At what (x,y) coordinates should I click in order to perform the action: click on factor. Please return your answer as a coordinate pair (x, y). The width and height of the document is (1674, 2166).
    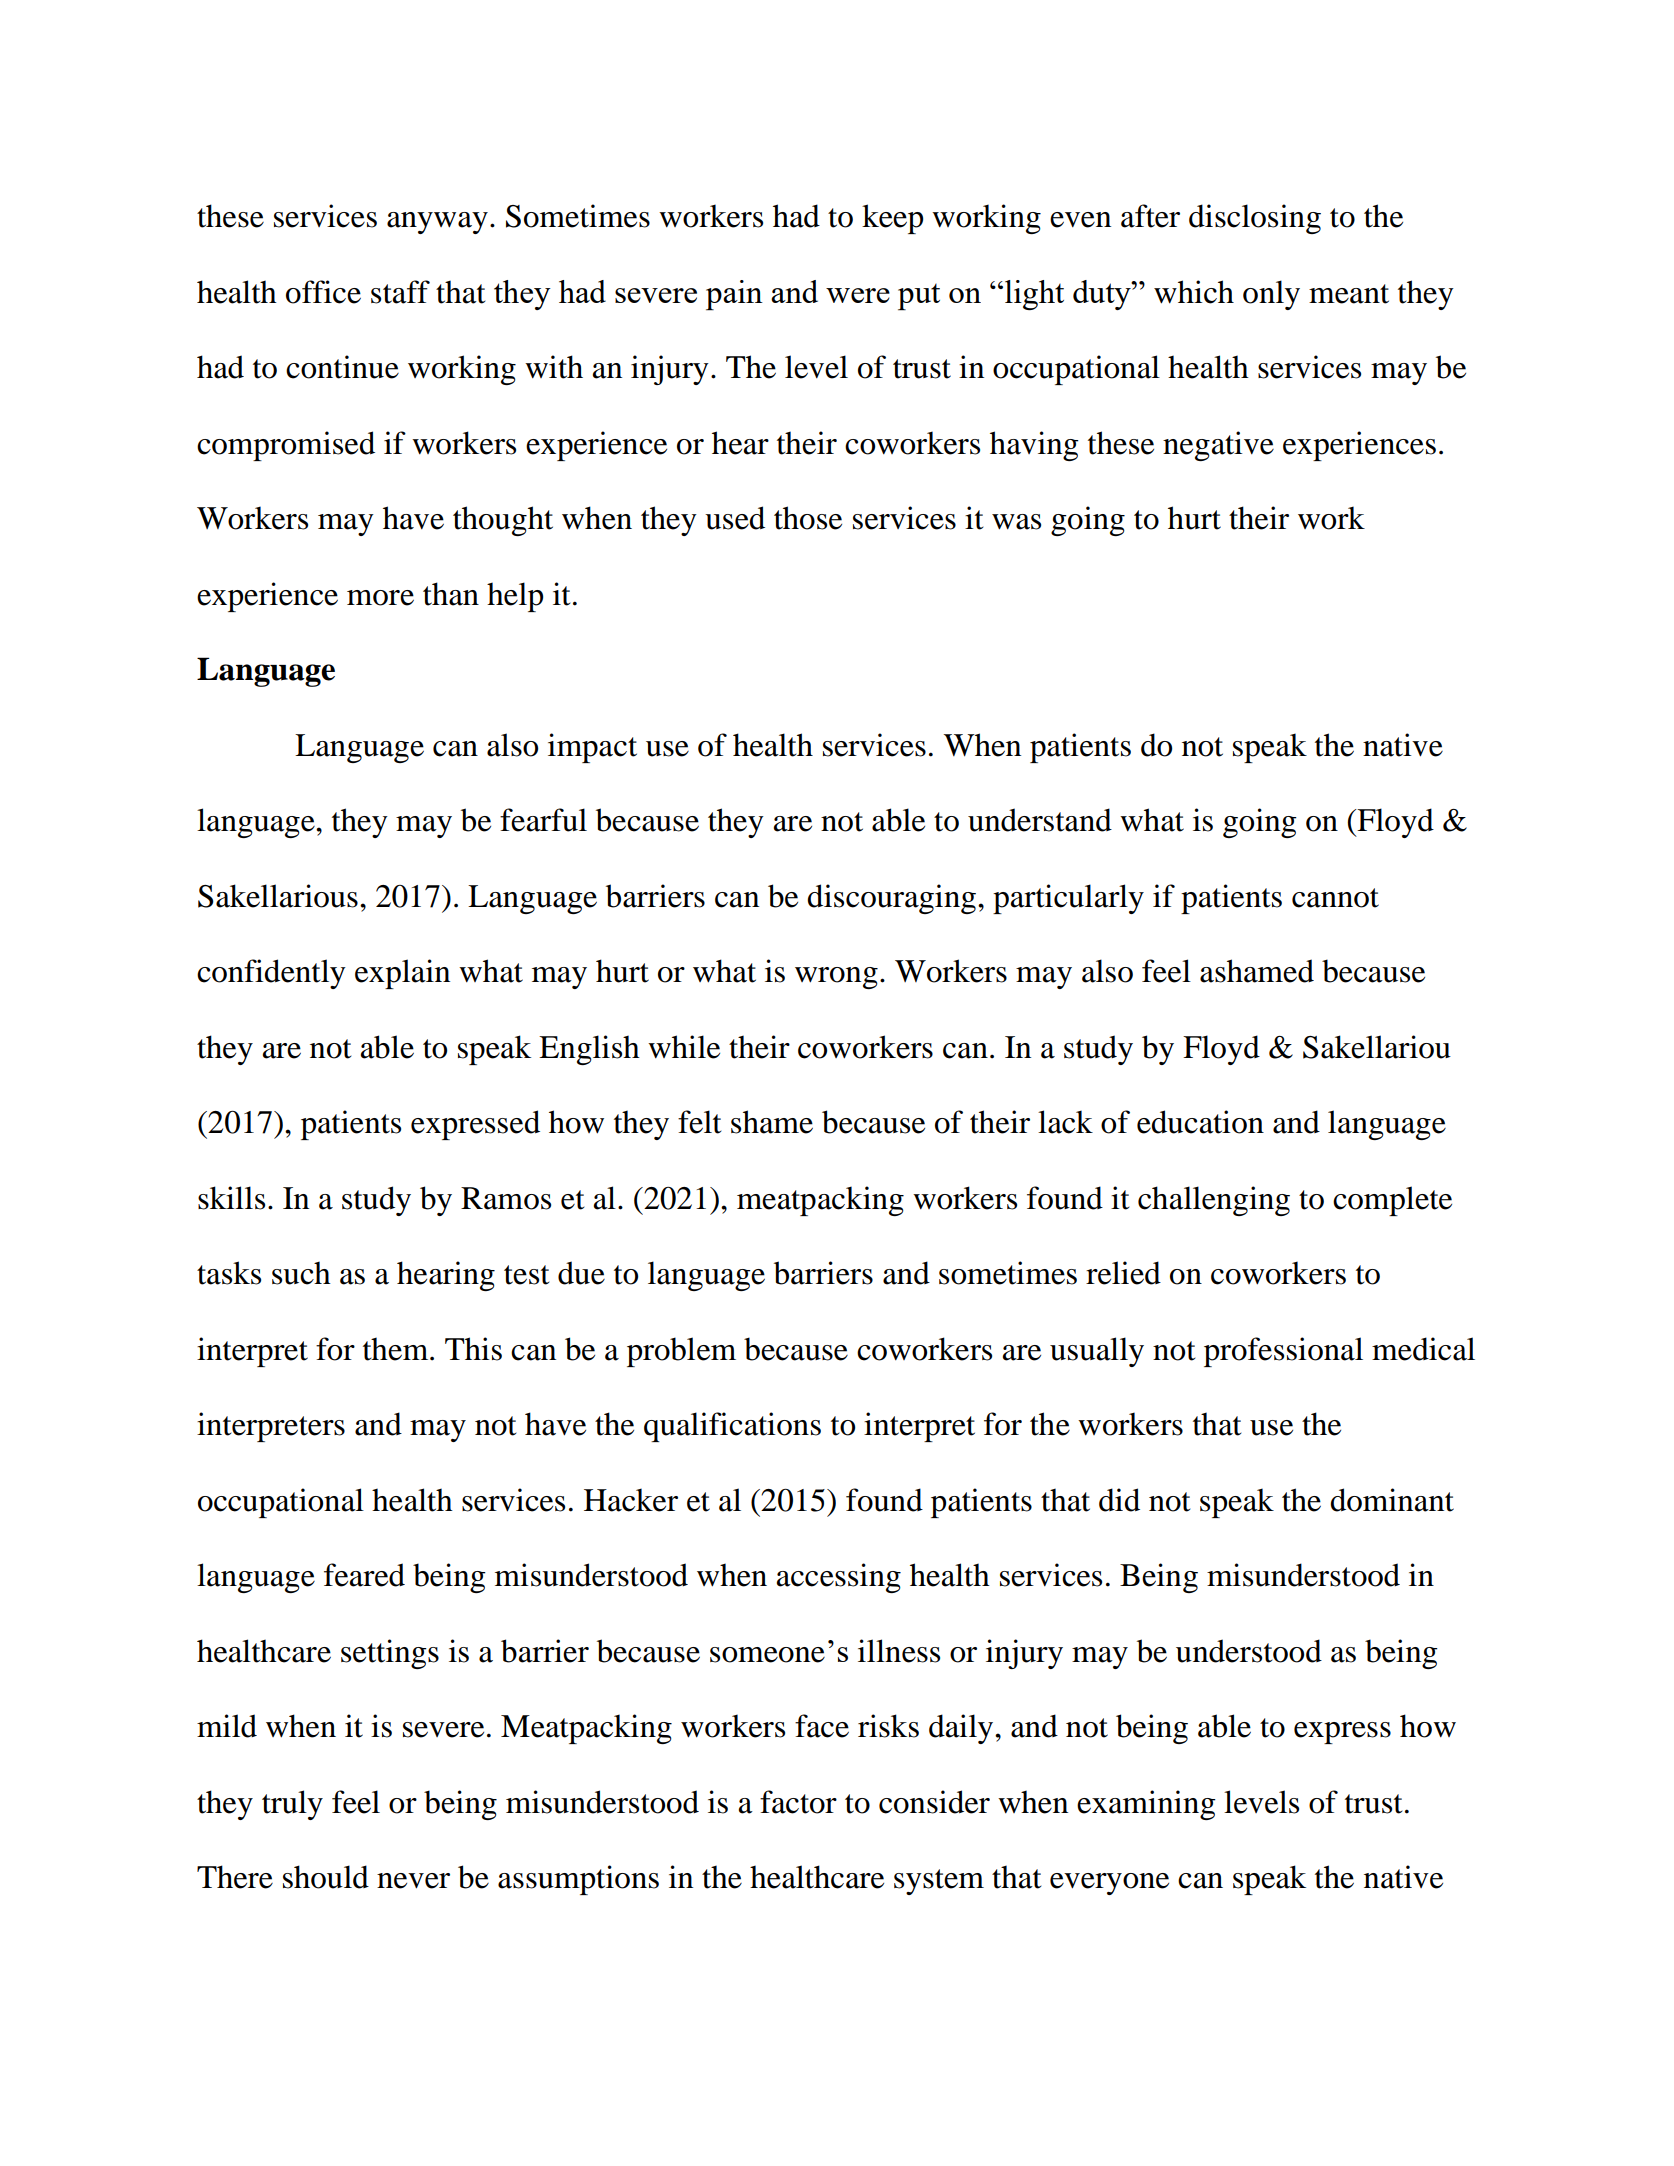
    Looking at the image, I should click on (798, 1802).
